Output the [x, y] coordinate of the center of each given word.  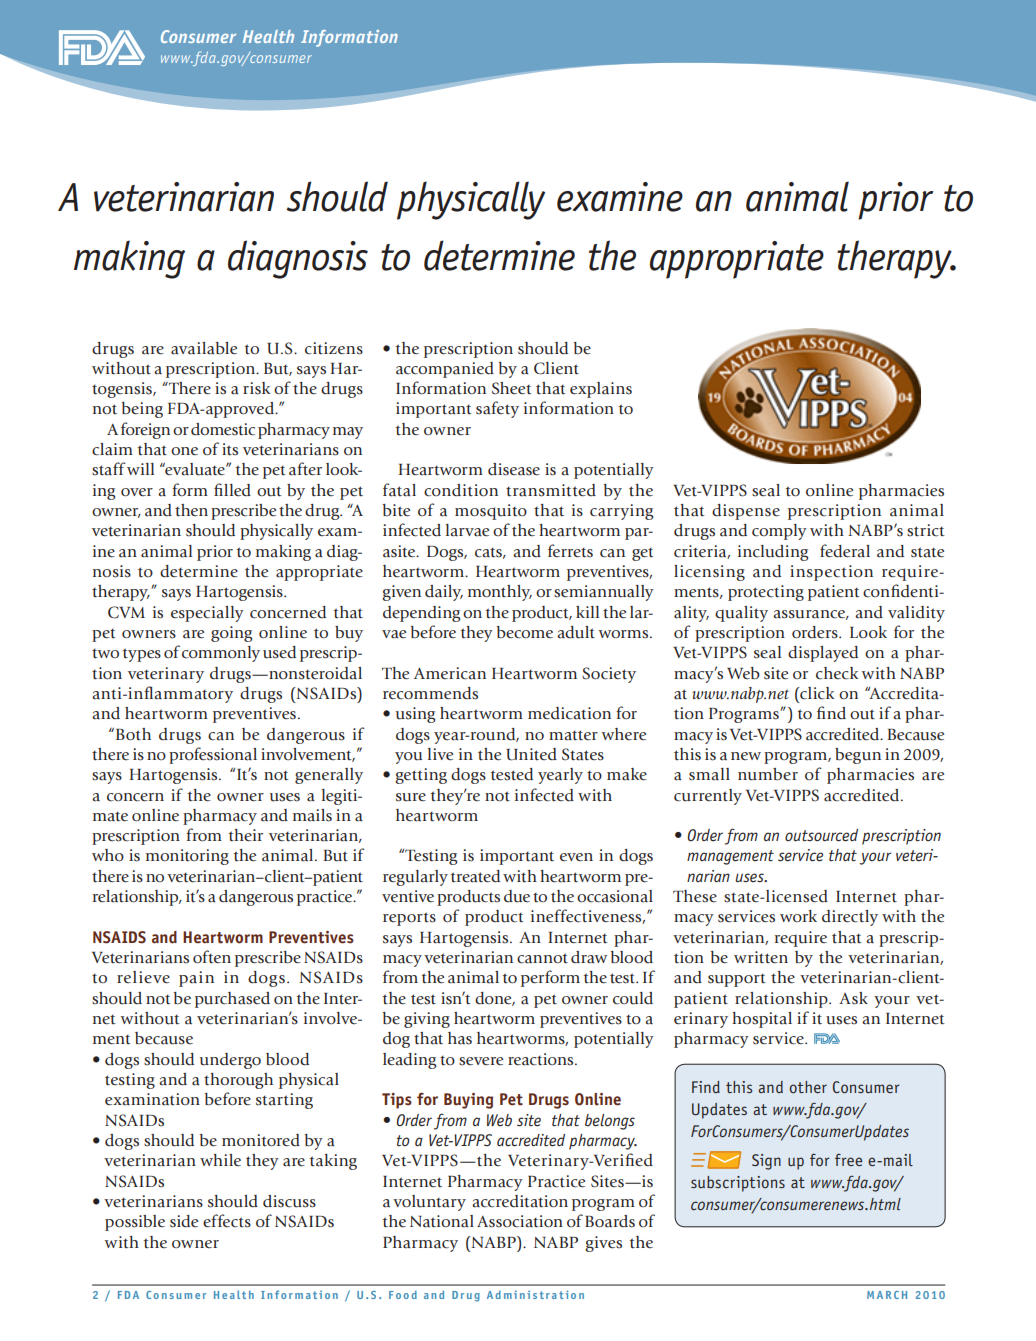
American [450, 673]
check [837, 673]
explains [601, 390]
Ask [853, 998]
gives [603, 1244]
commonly [221, 654]
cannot [542, 958]
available [204, 348]
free [848, 1160]
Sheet [512, 388]
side [184, 1221]
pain [196, 979]
